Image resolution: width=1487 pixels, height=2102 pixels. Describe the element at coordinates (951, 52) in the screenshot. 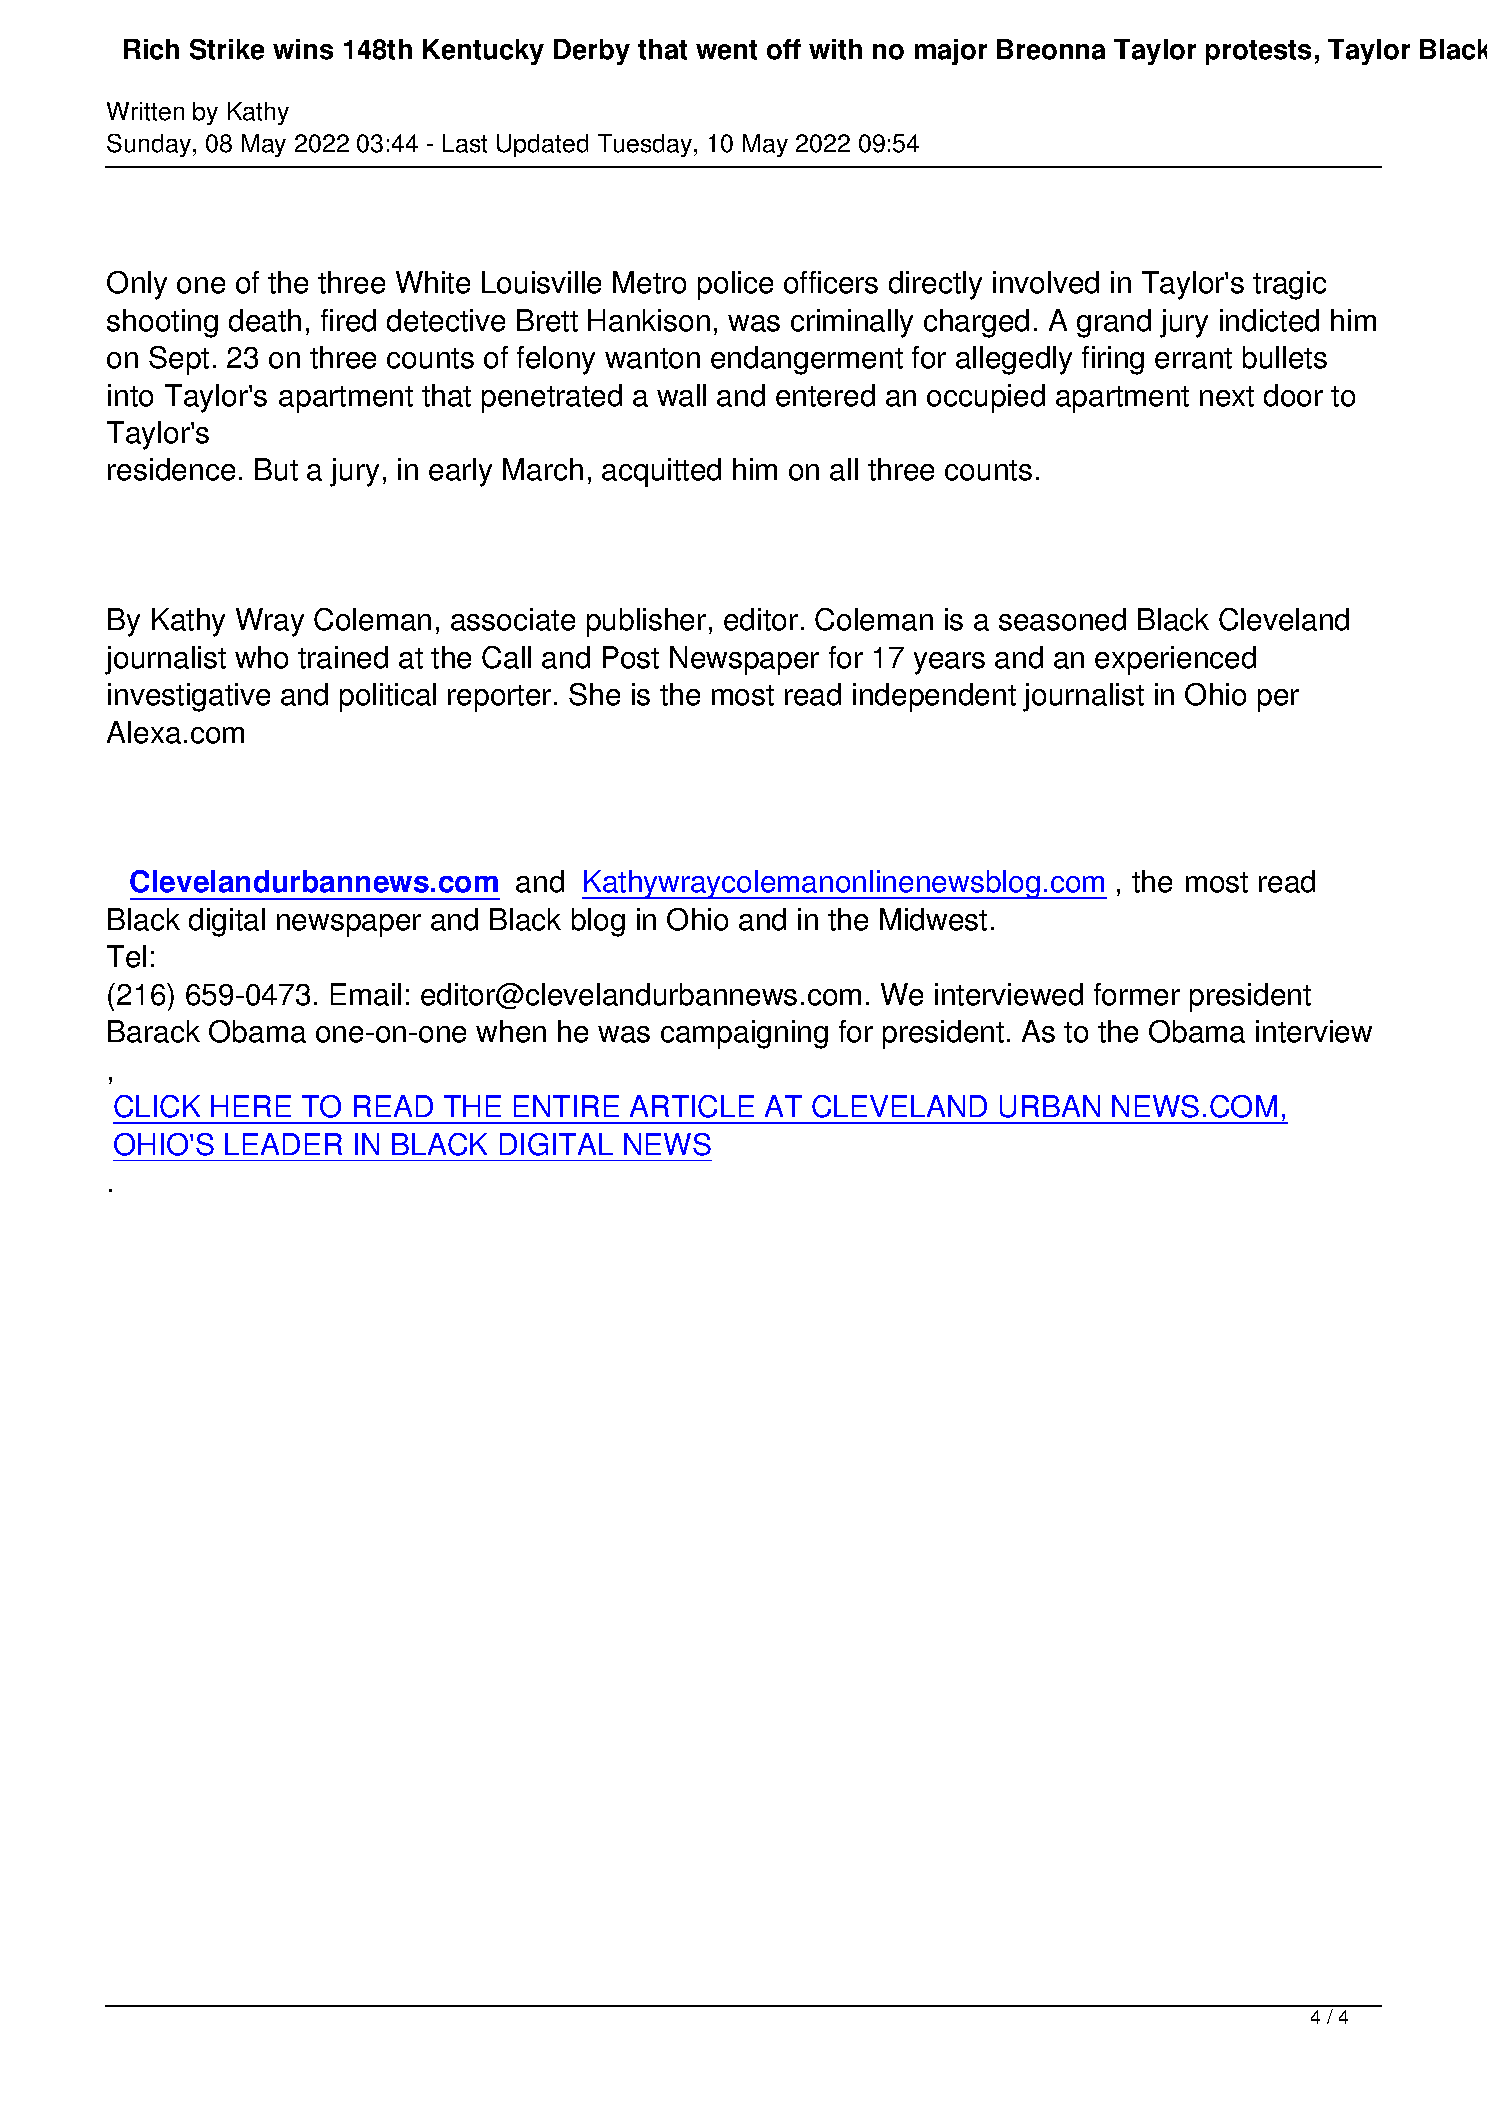

I see `major` at that location.
